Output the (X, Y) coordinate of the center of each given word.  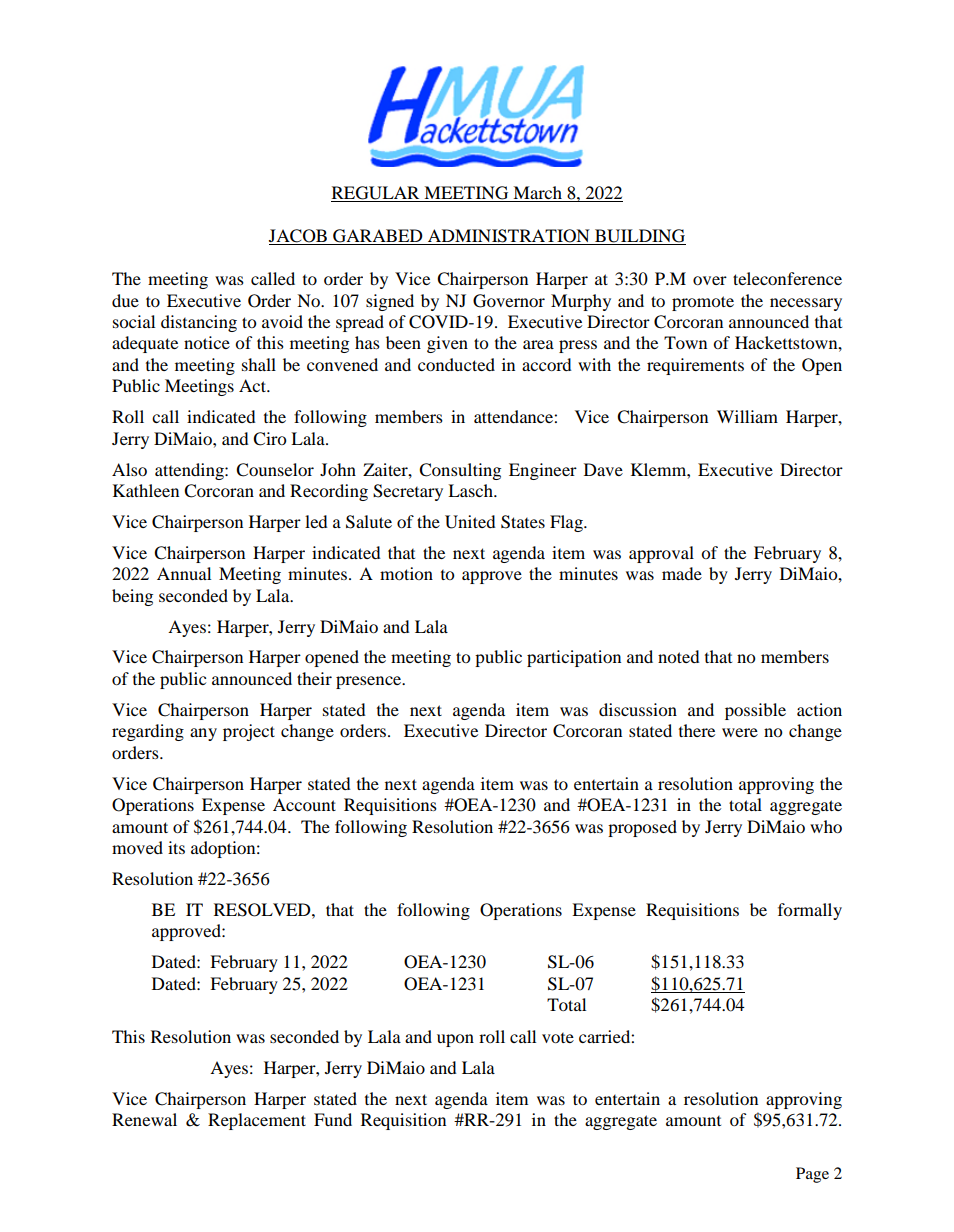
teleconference (787, 278)
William (747, 416)
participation (574, 658)
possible (755, 711)
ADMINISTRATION (509, 237)
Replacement (257, 1121)
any (203, 734)
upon (455, 1040)
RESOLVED (263, 910)
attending (190, 471)
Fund (333, 1119)
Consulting (460, 471)
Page (812, 1175)
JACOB (299, 237)
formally (810, 911)
